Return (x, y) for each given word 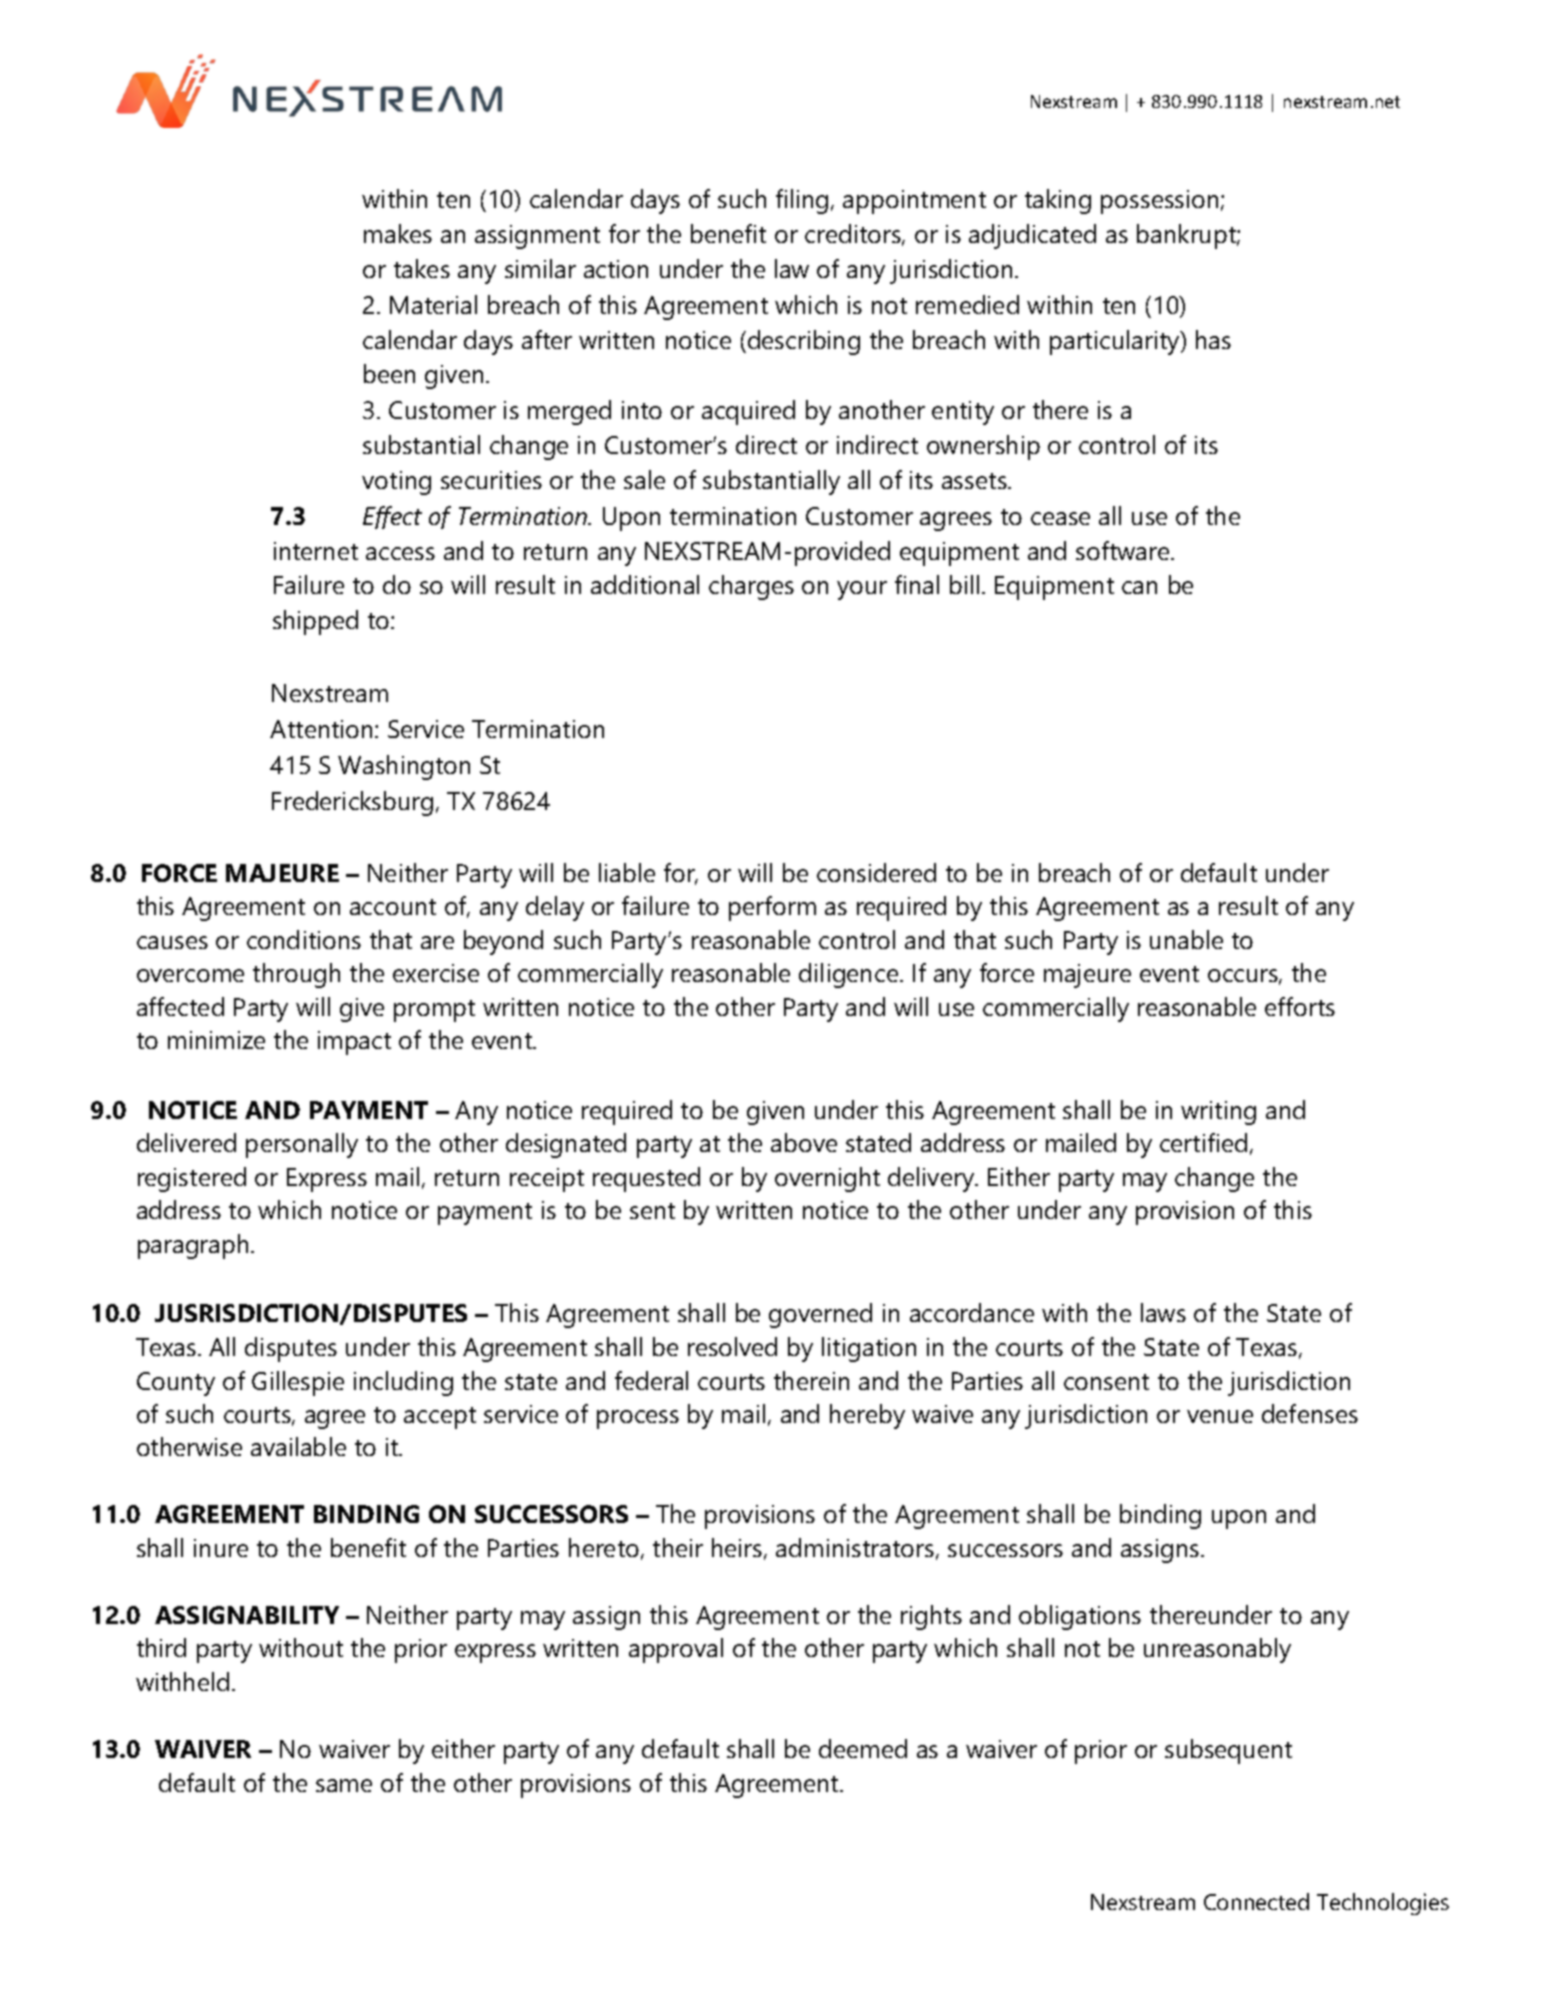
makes (398, 233)
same (344, 1785)
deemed (863, 1748)
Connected (1256, 1901)
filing (802, 201)
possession (1159, 202)
